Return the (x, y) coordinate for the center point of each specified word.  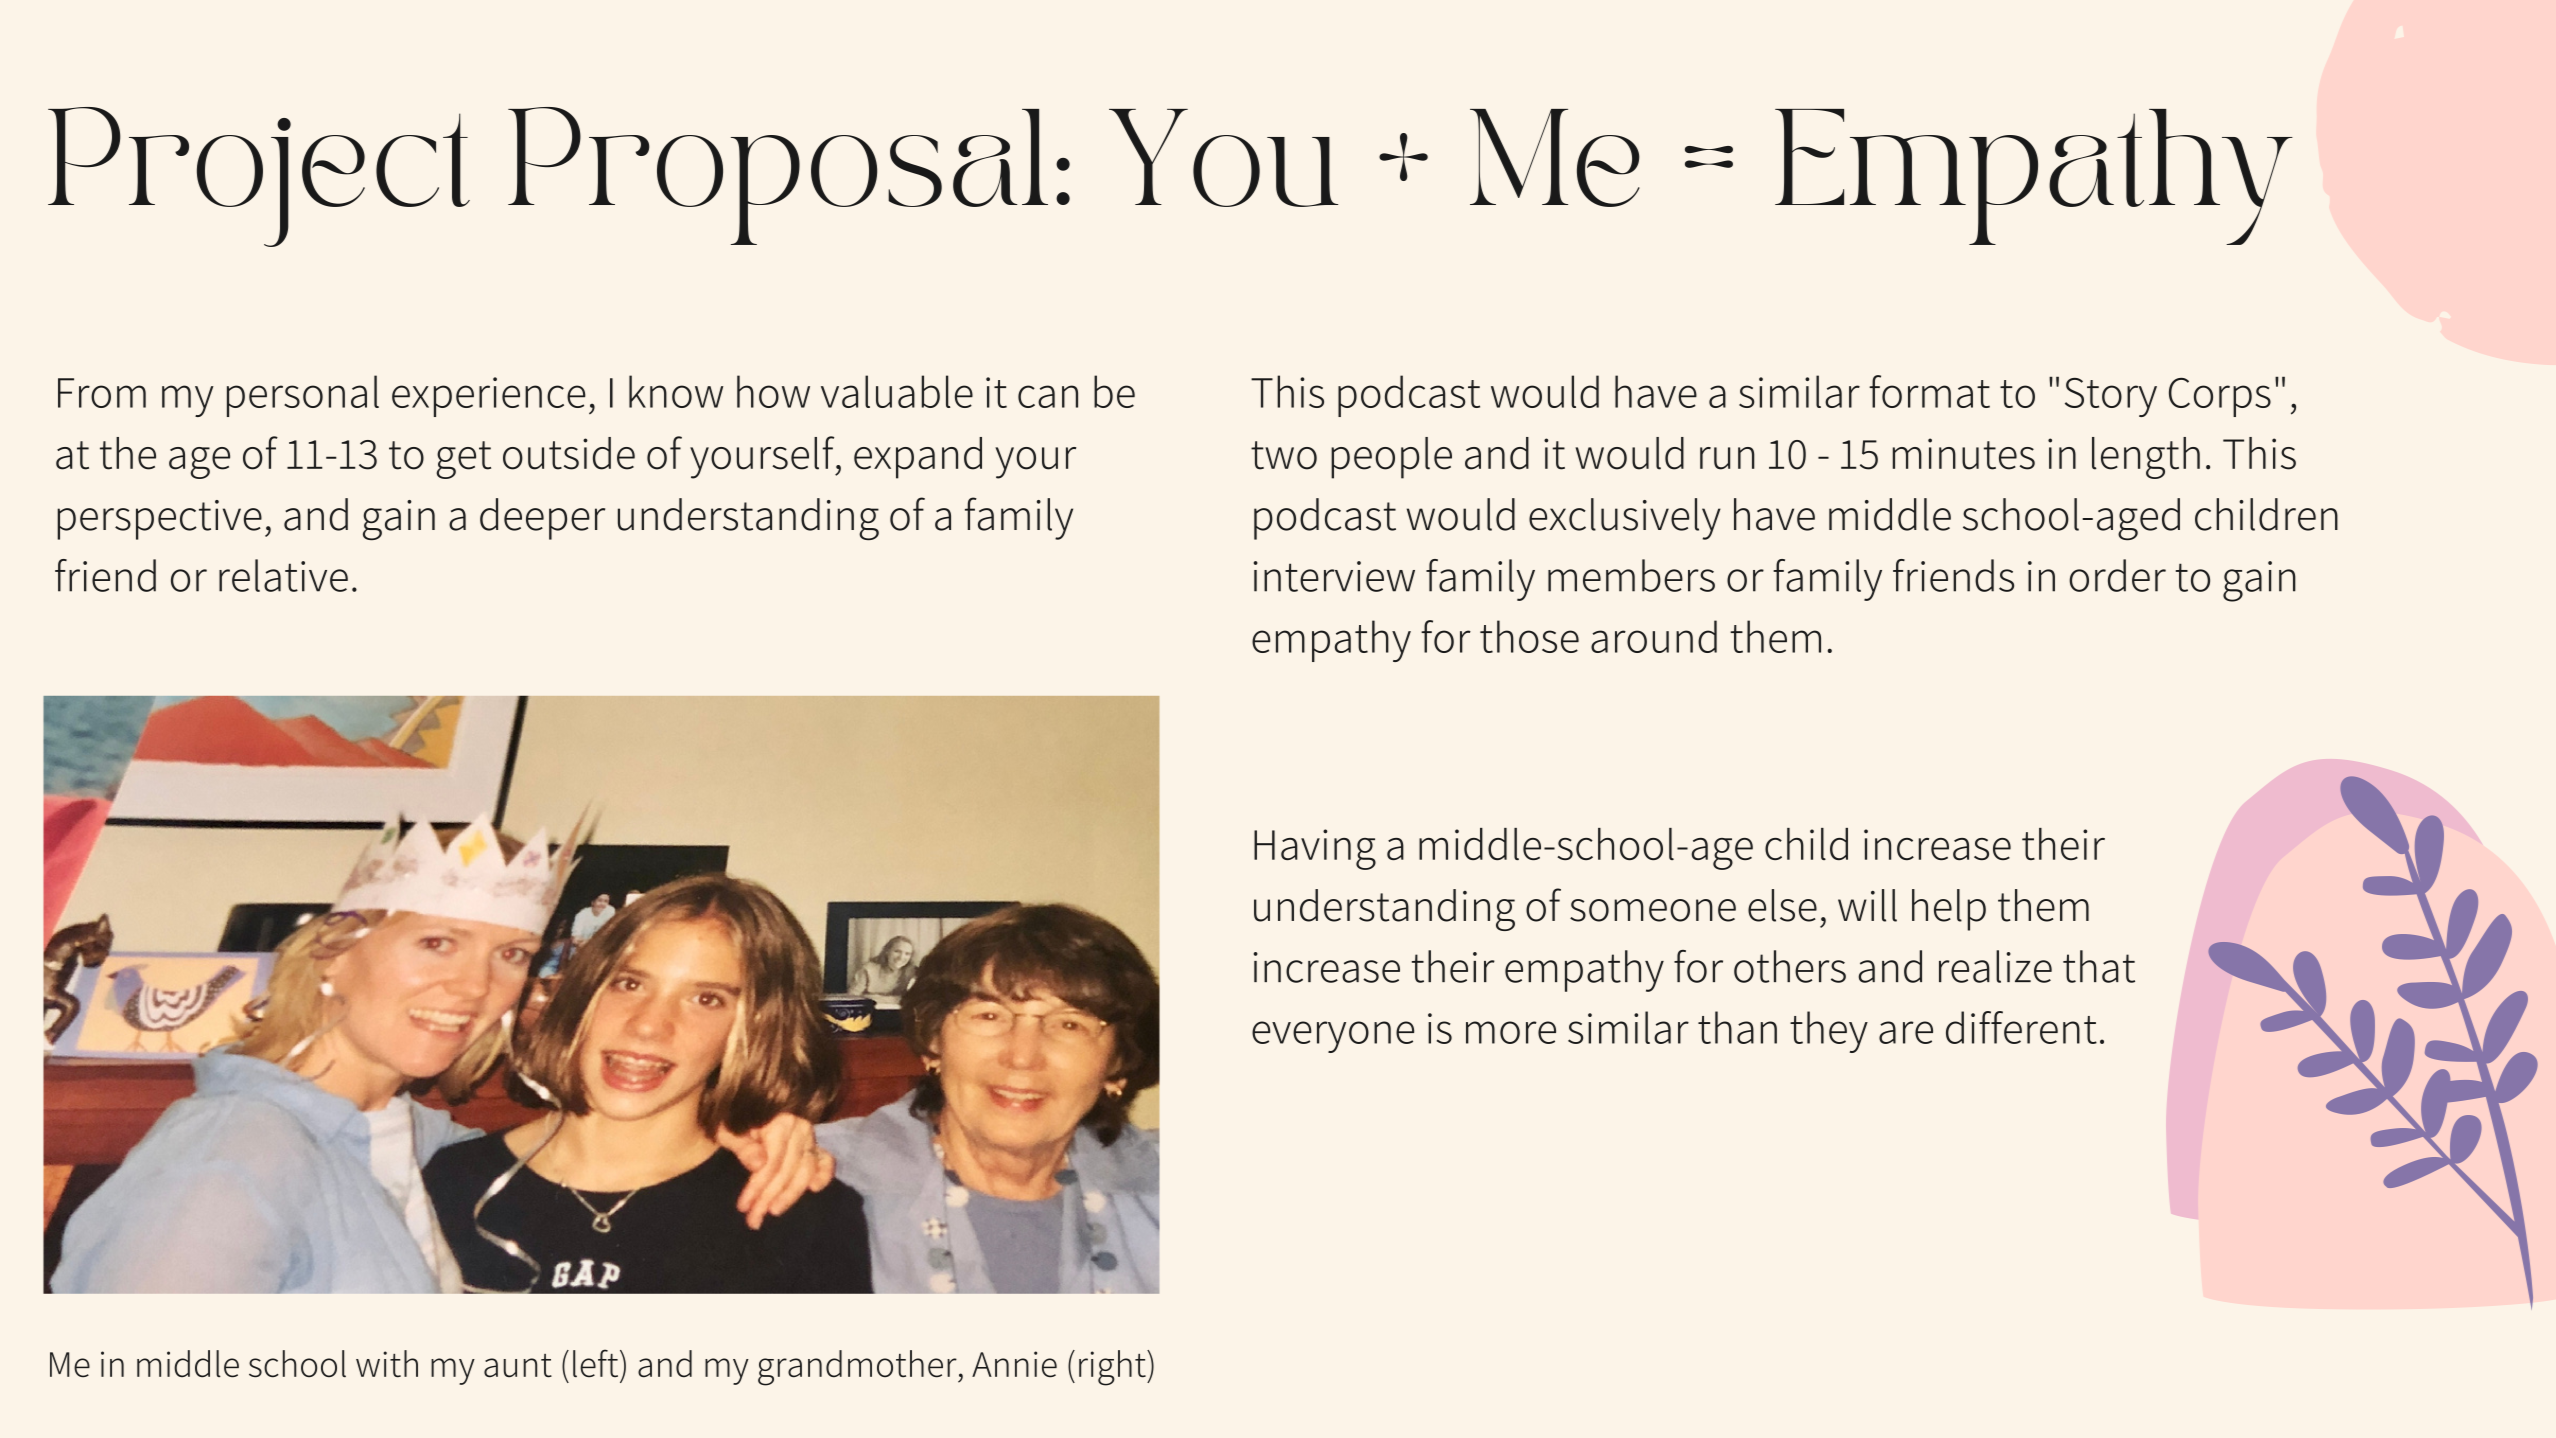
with (387, 1364)
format (1929, 391)
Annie (1014, 1364)
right (1113, 1368)
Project (259, 177)
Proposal (778, 176)
